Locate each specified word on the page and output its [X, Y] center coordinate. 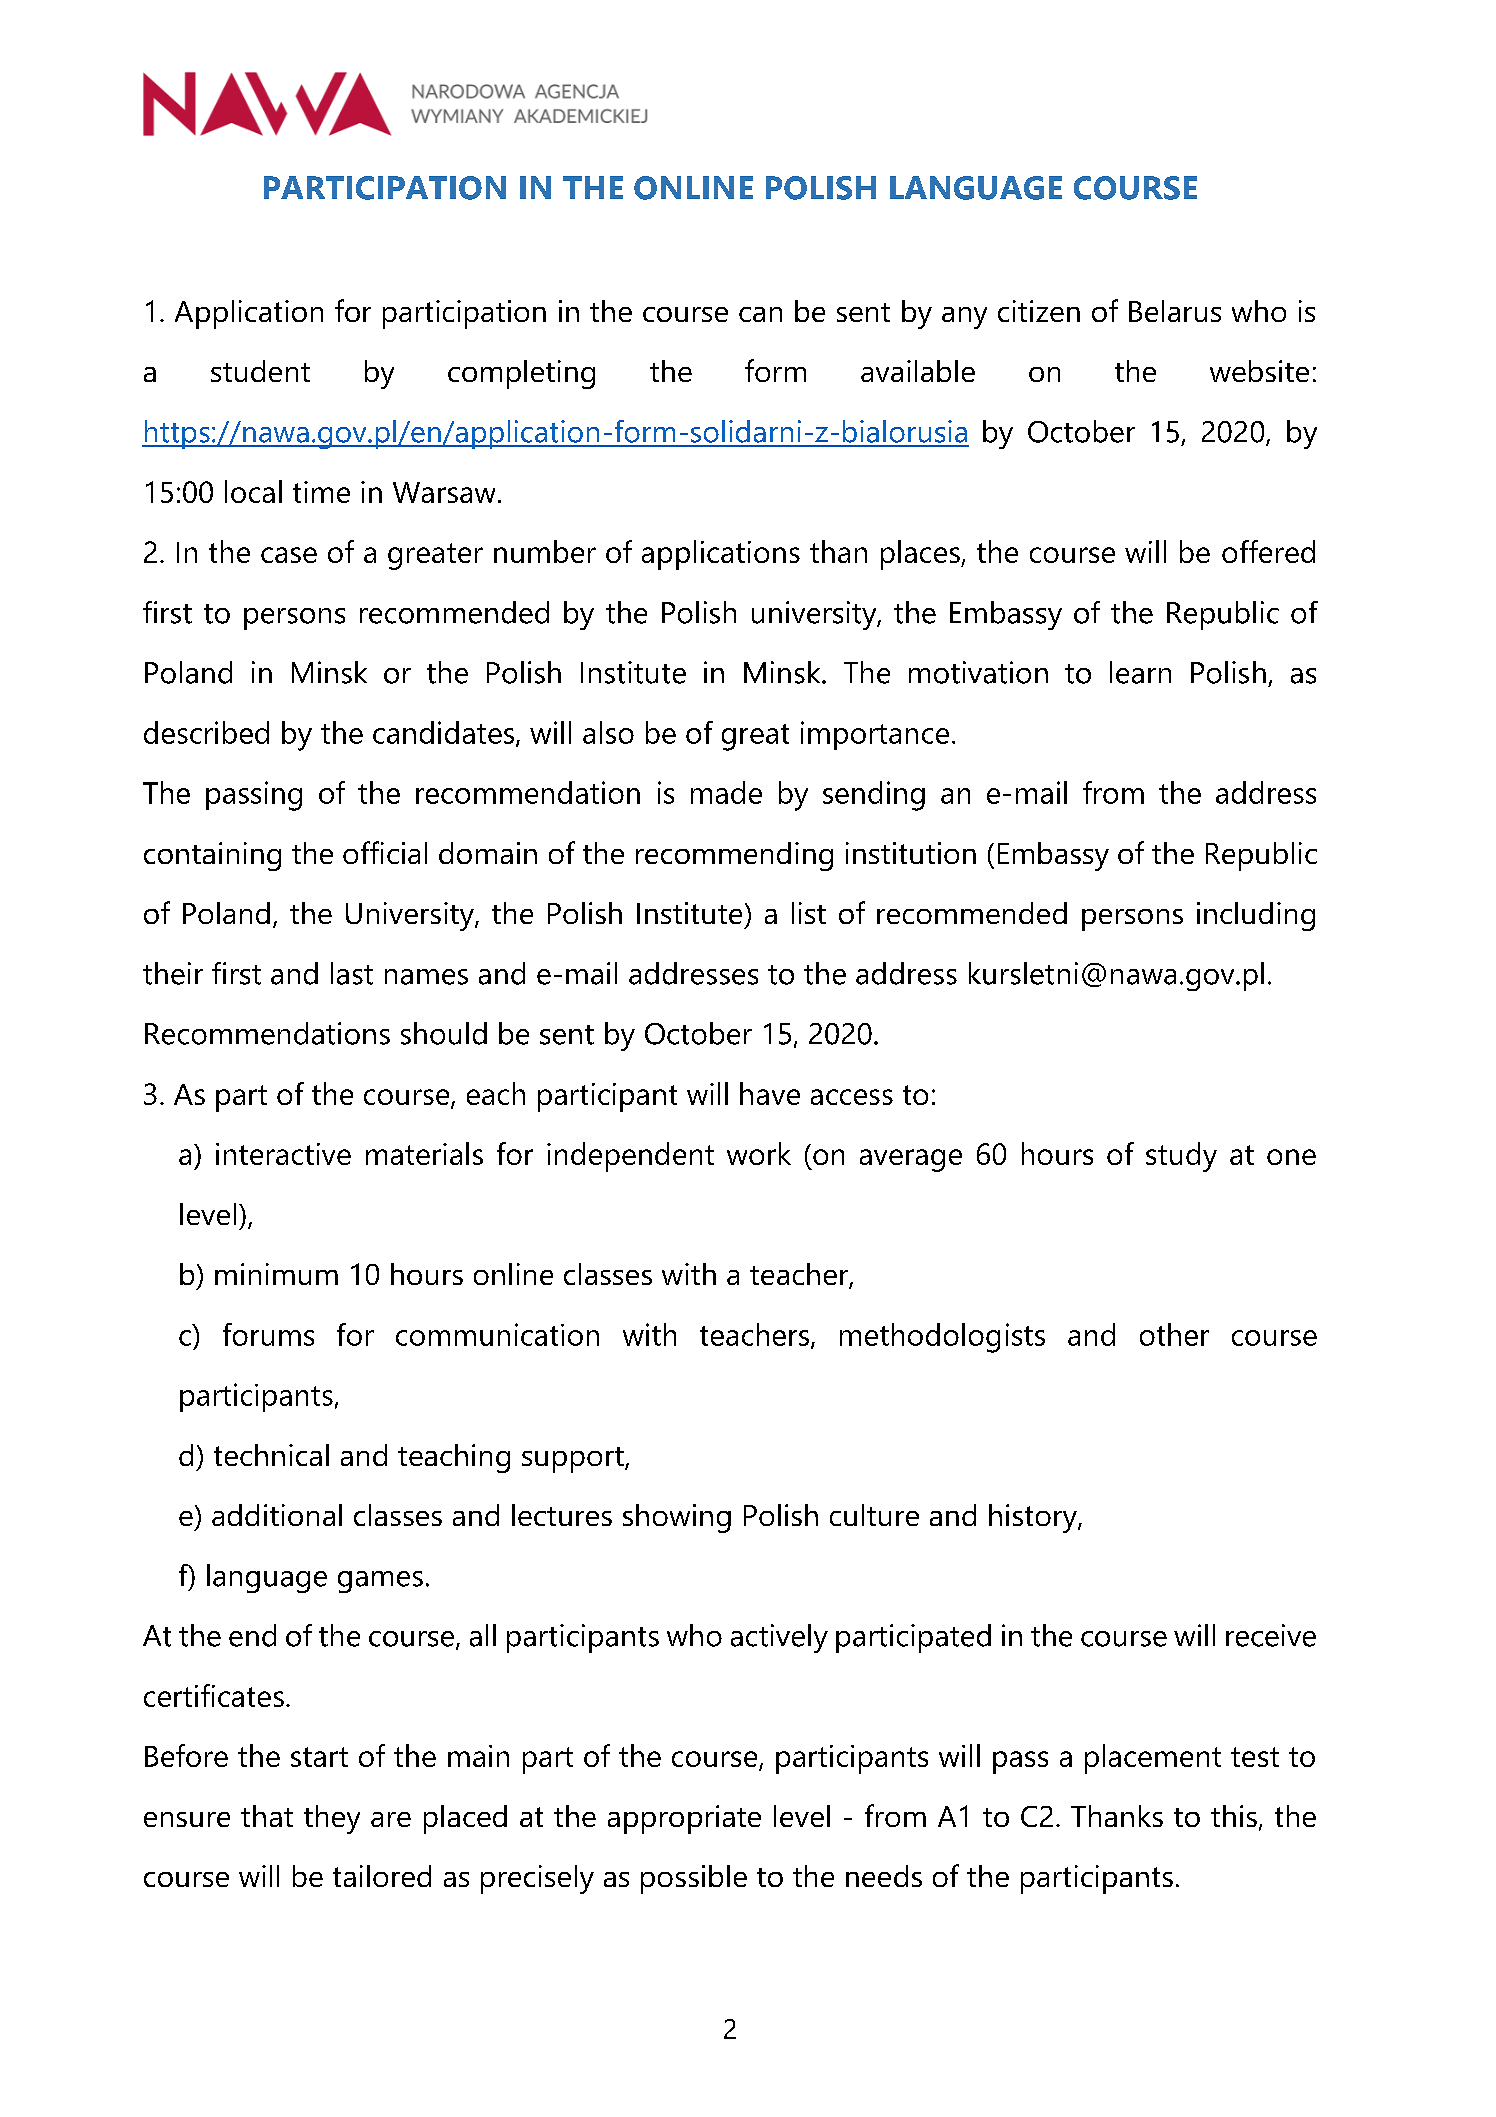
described [206, 732]
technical [271, 1455]
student [260, 371]
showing [677, 1518]
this [1234, 1816]
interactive [283, 1154]
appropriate [684, 1819]
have [770, 1093]
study [1181, 1157]
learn [1140, 672]
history [1034, 1518]
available [918, 371]
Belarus [1175, 311]
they [332, 1819]
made [726, 792]
